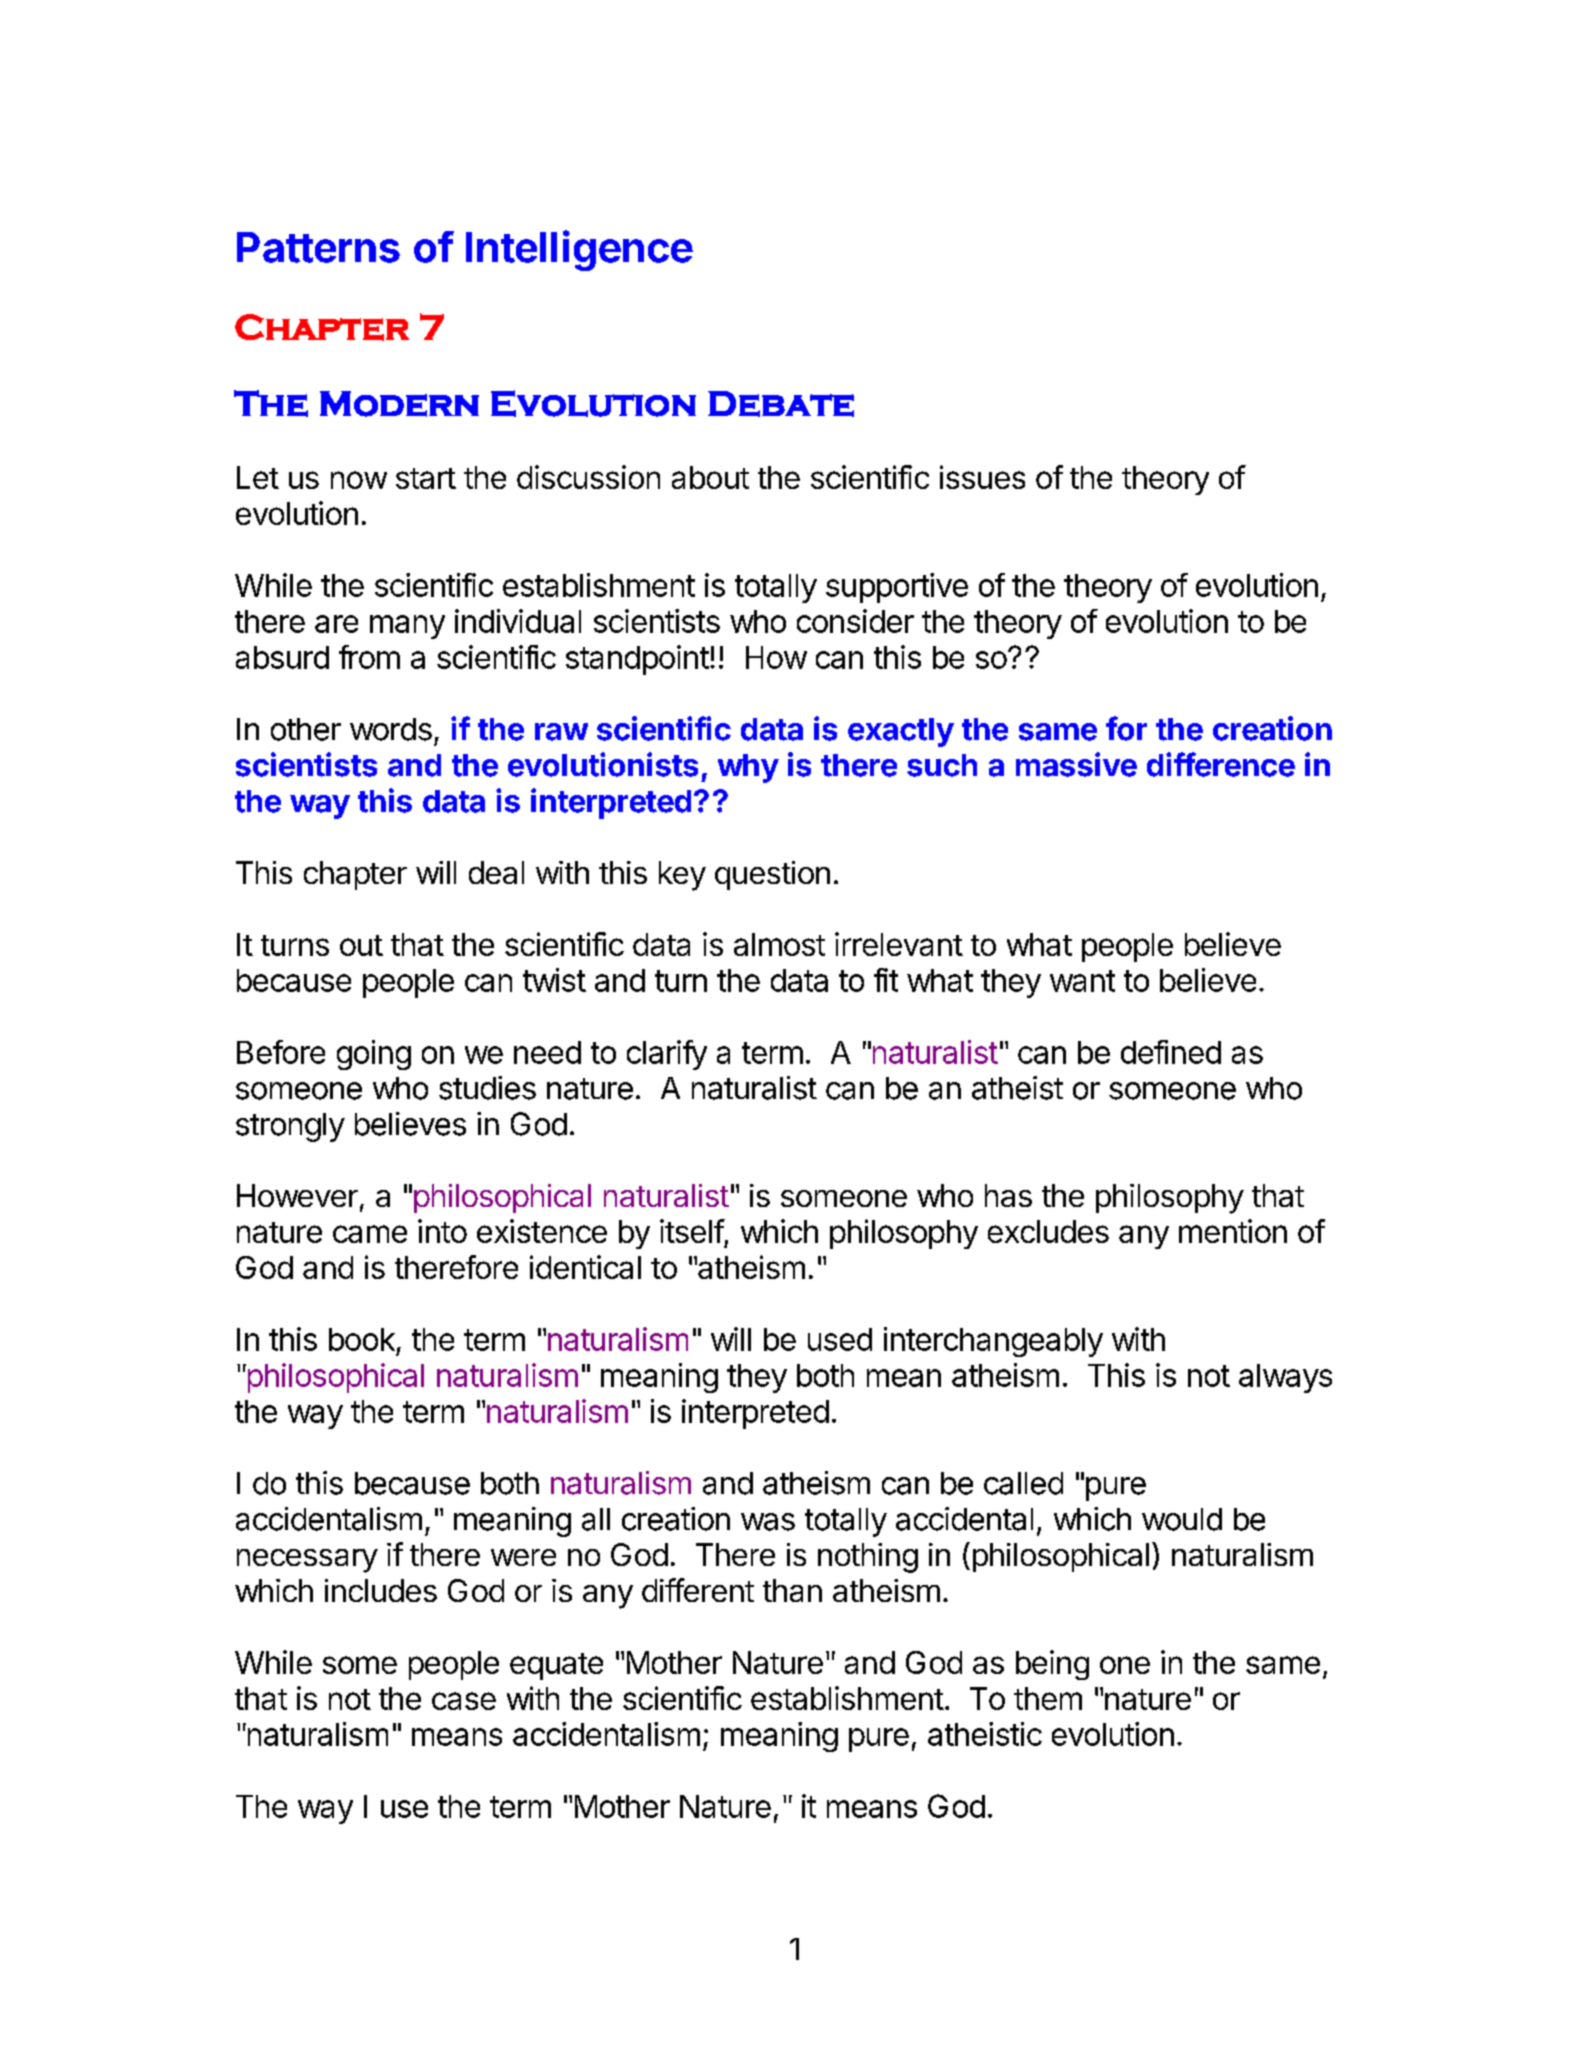 Image resolution: width=1593 pixels, height=2061 pixels. What do you see at coordinates (374, 1055) in the screenshot?
I see `going` at bounding box center [374, 1055].
